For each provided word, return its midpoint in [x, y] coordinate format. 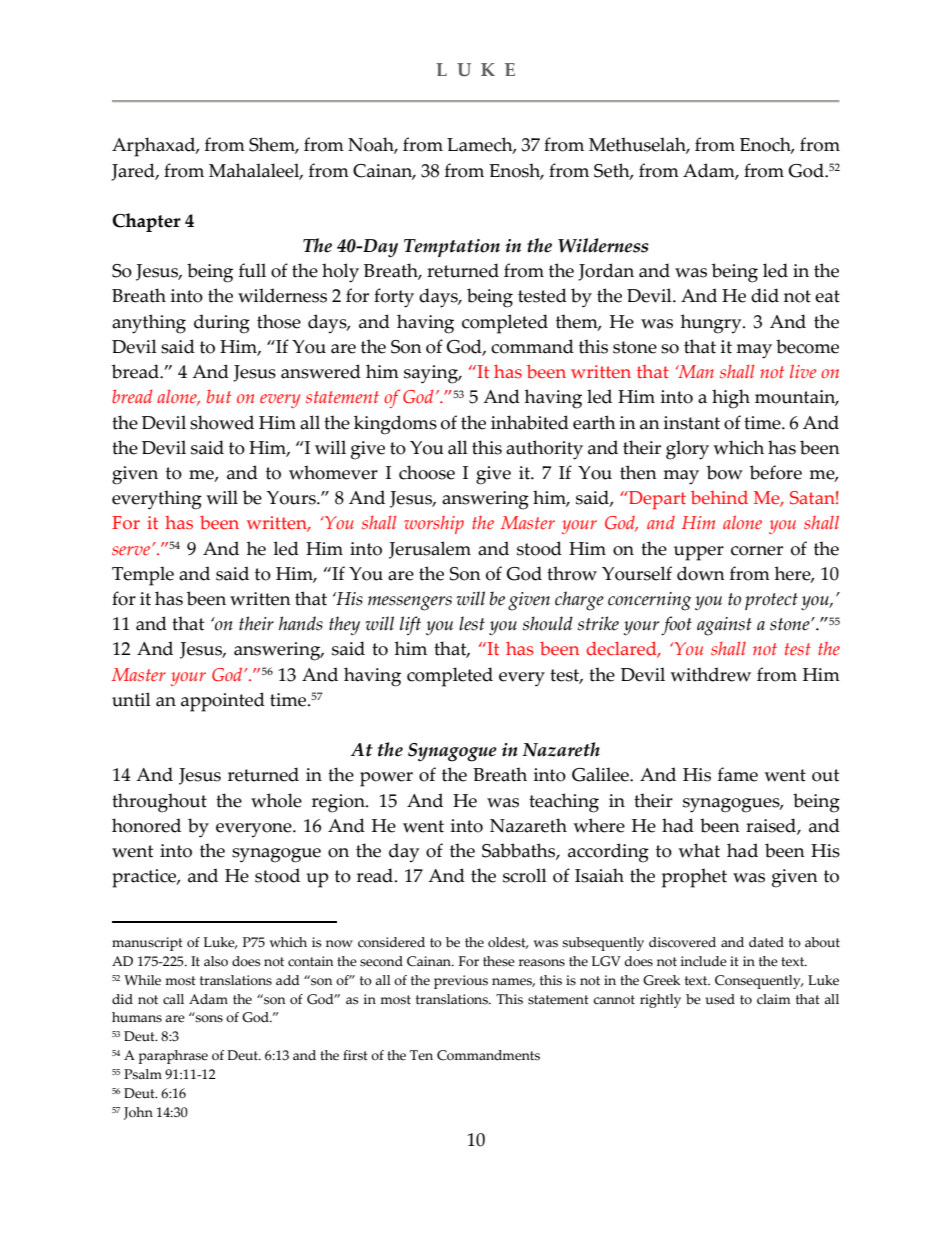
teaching [564, 803]
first [355, 1055]
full [252, 270]
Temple [143, 576]
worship [434, 525]
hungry [712, 324]
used [720, 999]
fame [738, 774]
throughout [159, 803]
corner [757, 551]
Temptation [452, 248]
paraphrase [173, 1057]
